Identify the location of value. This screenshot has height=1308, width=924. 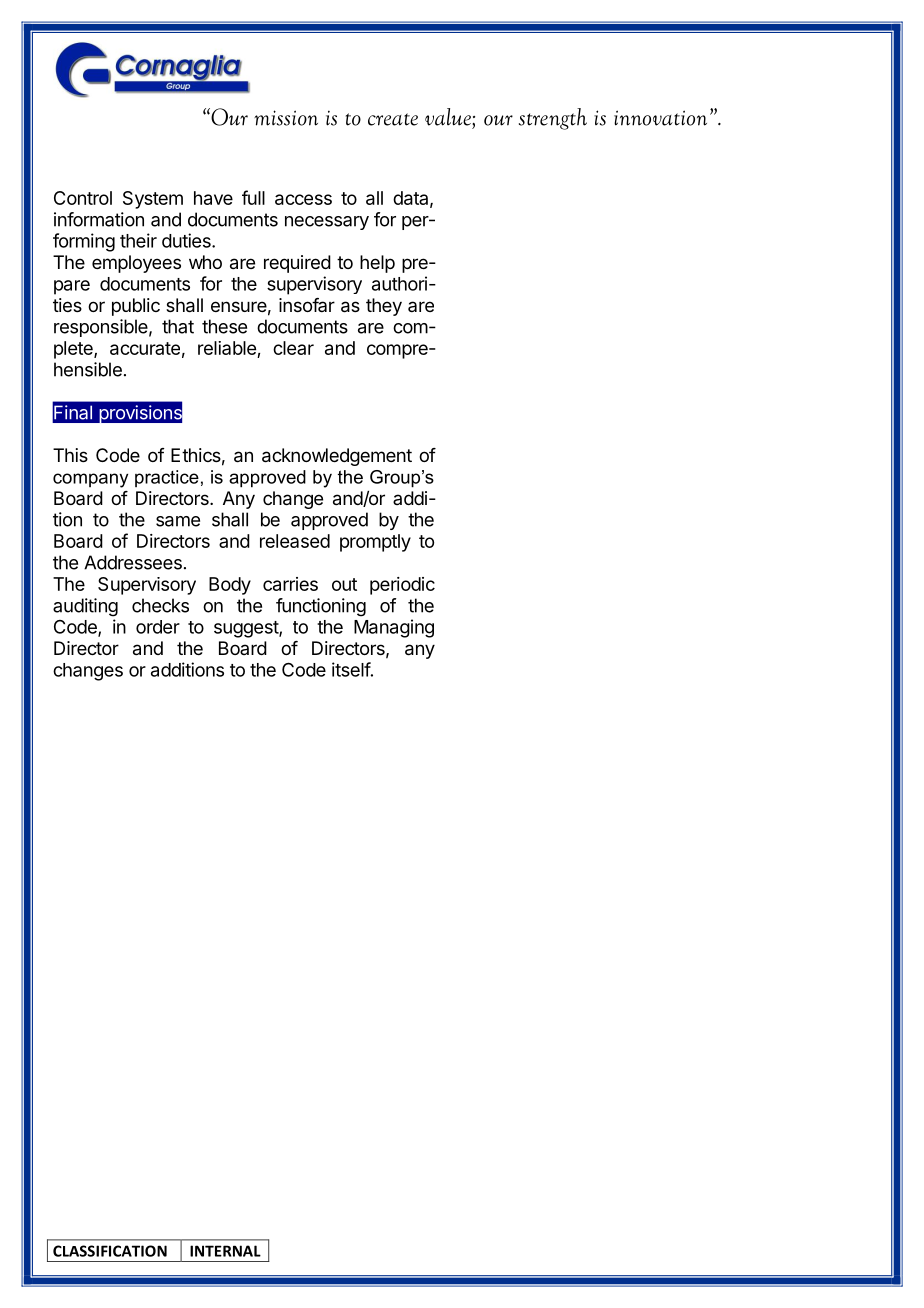
(449, 117).
